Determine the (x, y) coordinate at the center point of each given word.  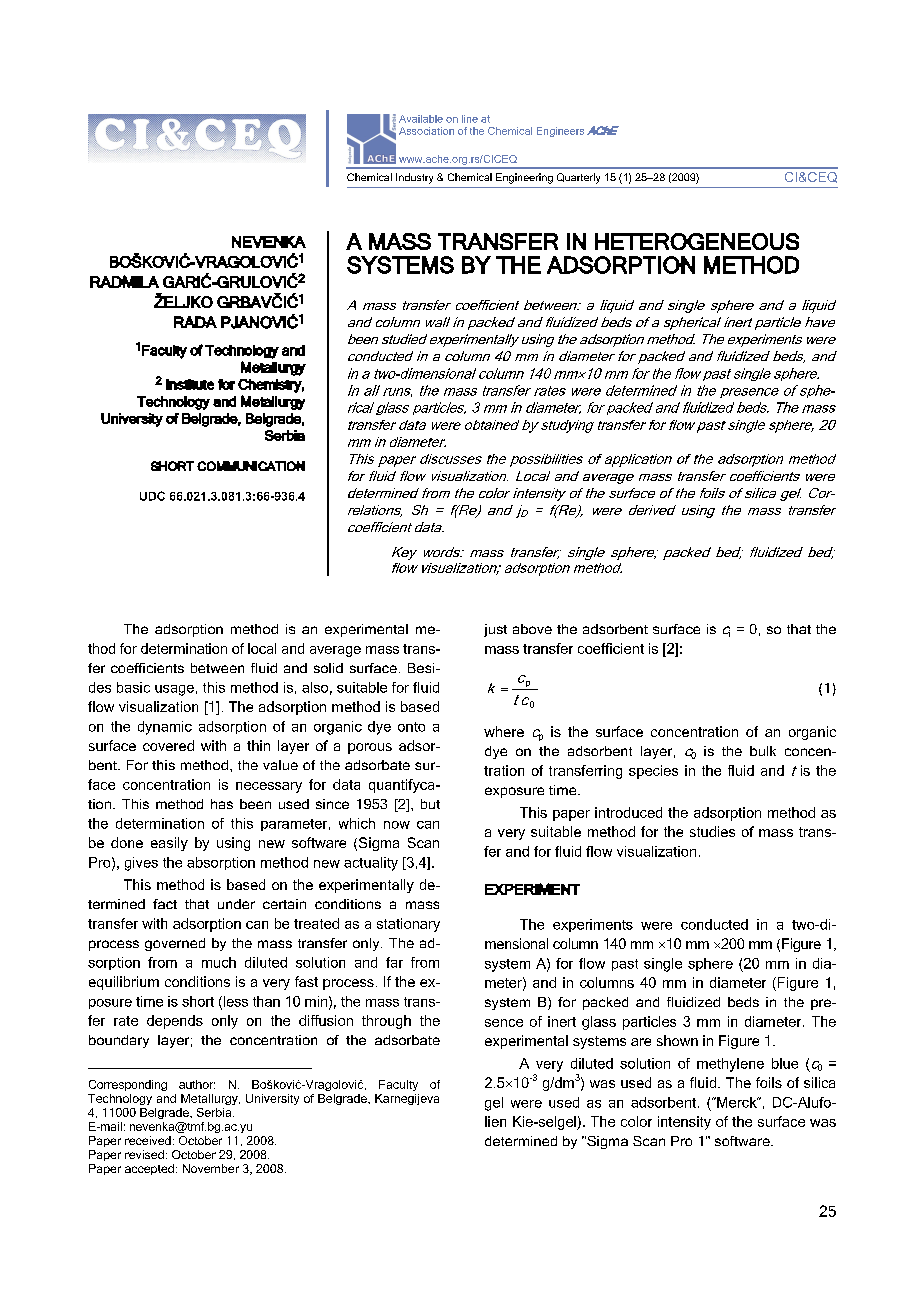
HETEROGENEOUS (697, 241)
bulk (763, 751)
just (495, 630)
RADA (195, 322)
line (470, 119)
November (211, 1168)
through (386, 1022)
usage (174, 690)
